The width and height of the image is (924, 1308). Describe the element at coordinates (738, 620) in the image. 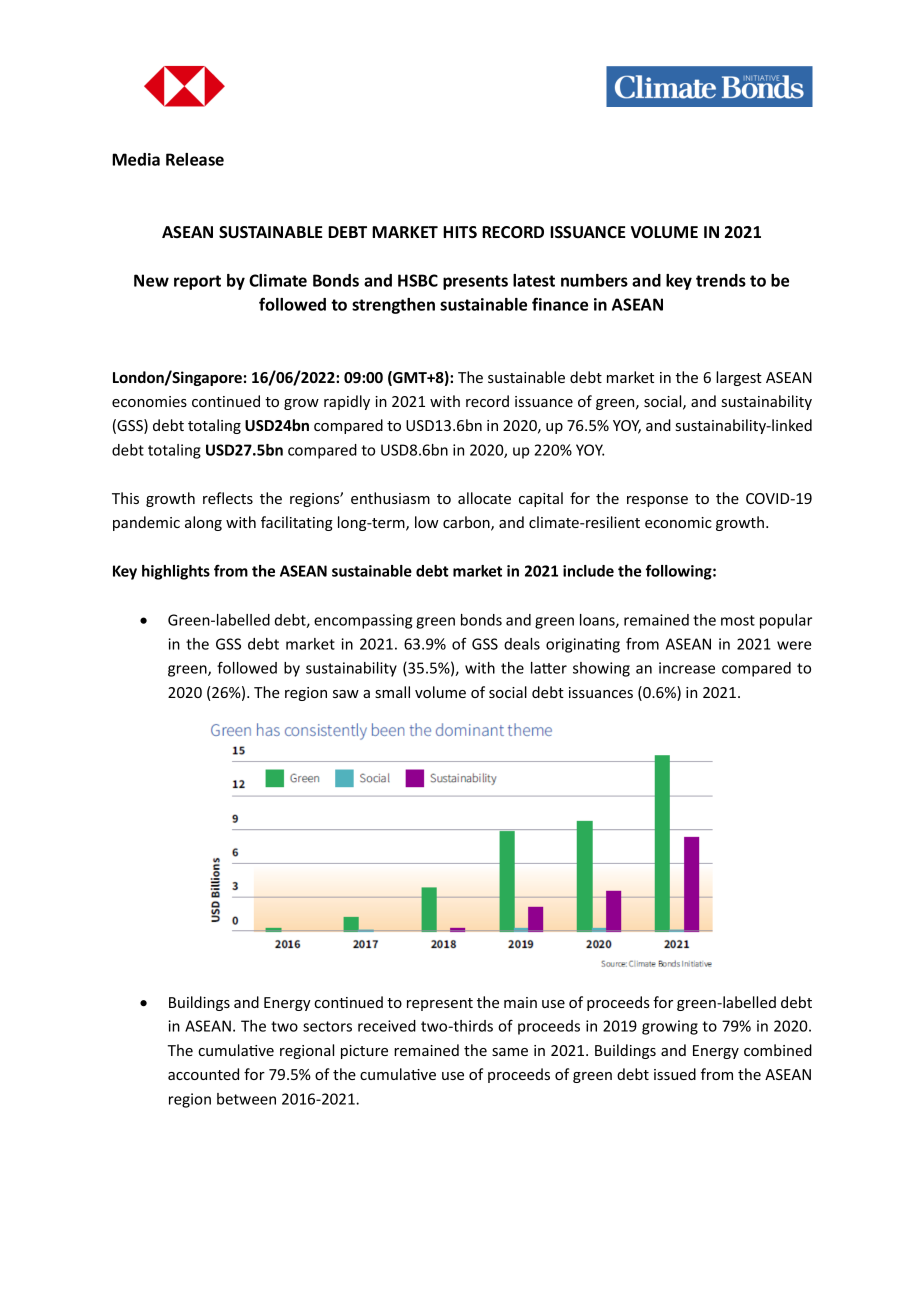

I see `most` at that location.
